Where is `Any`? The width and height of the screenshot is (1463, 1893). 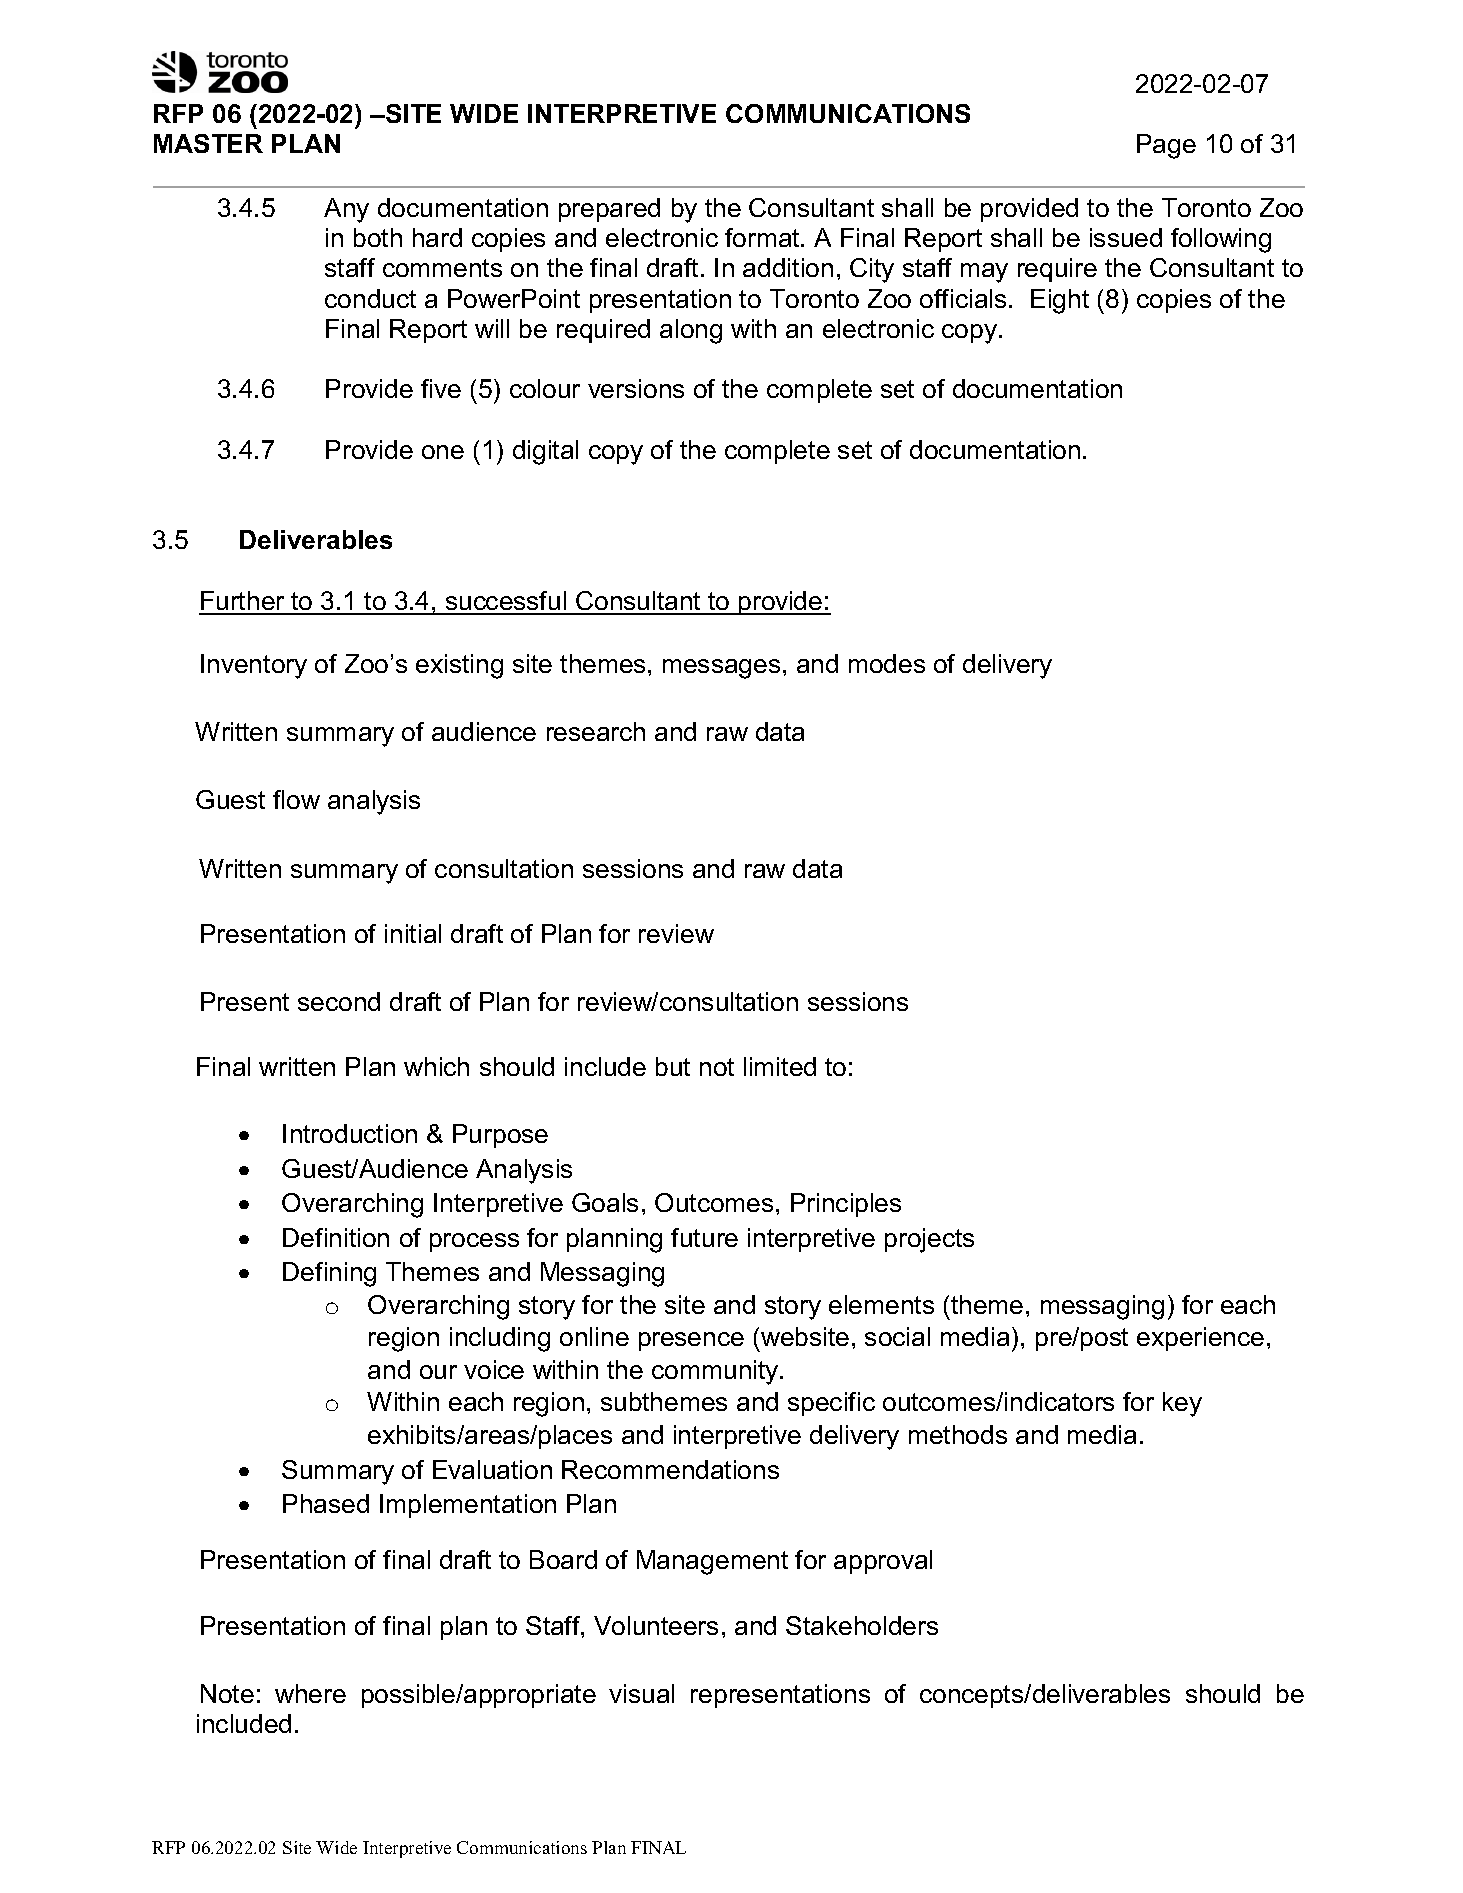 Any is located at coordinates (346, 210).
